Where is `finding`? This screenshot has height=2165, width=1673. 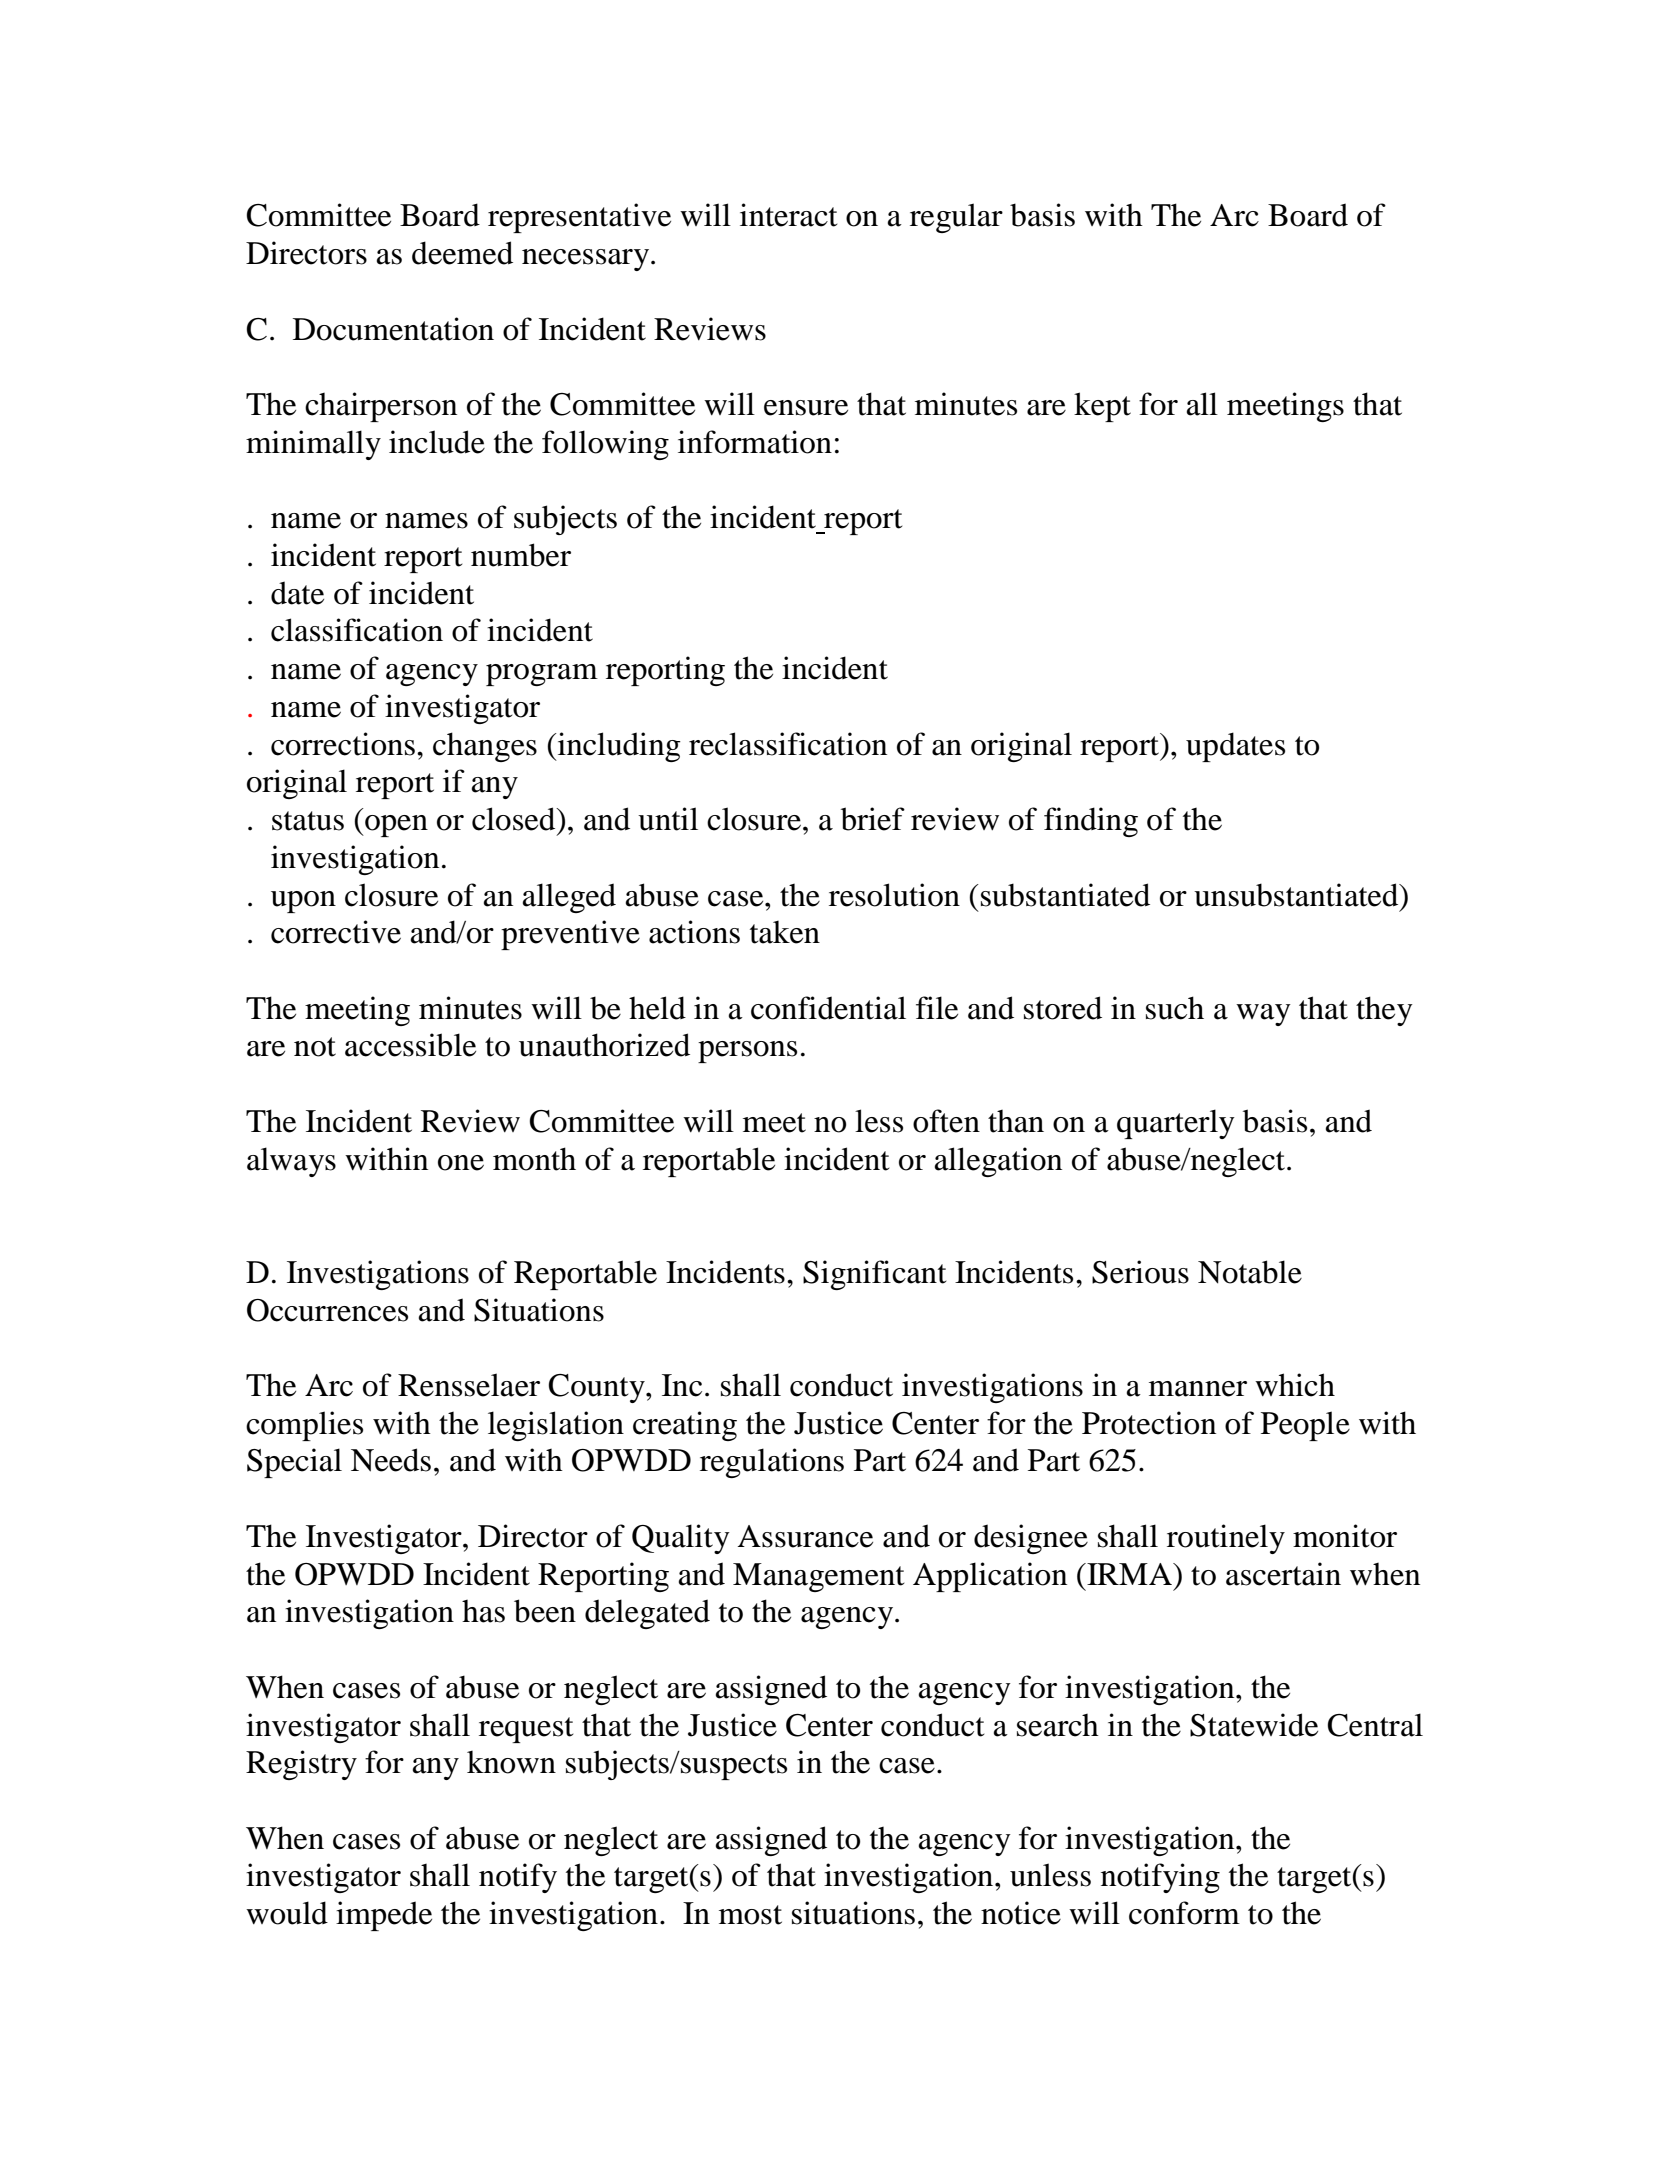 finding is located at coordinates (1091, 822).
